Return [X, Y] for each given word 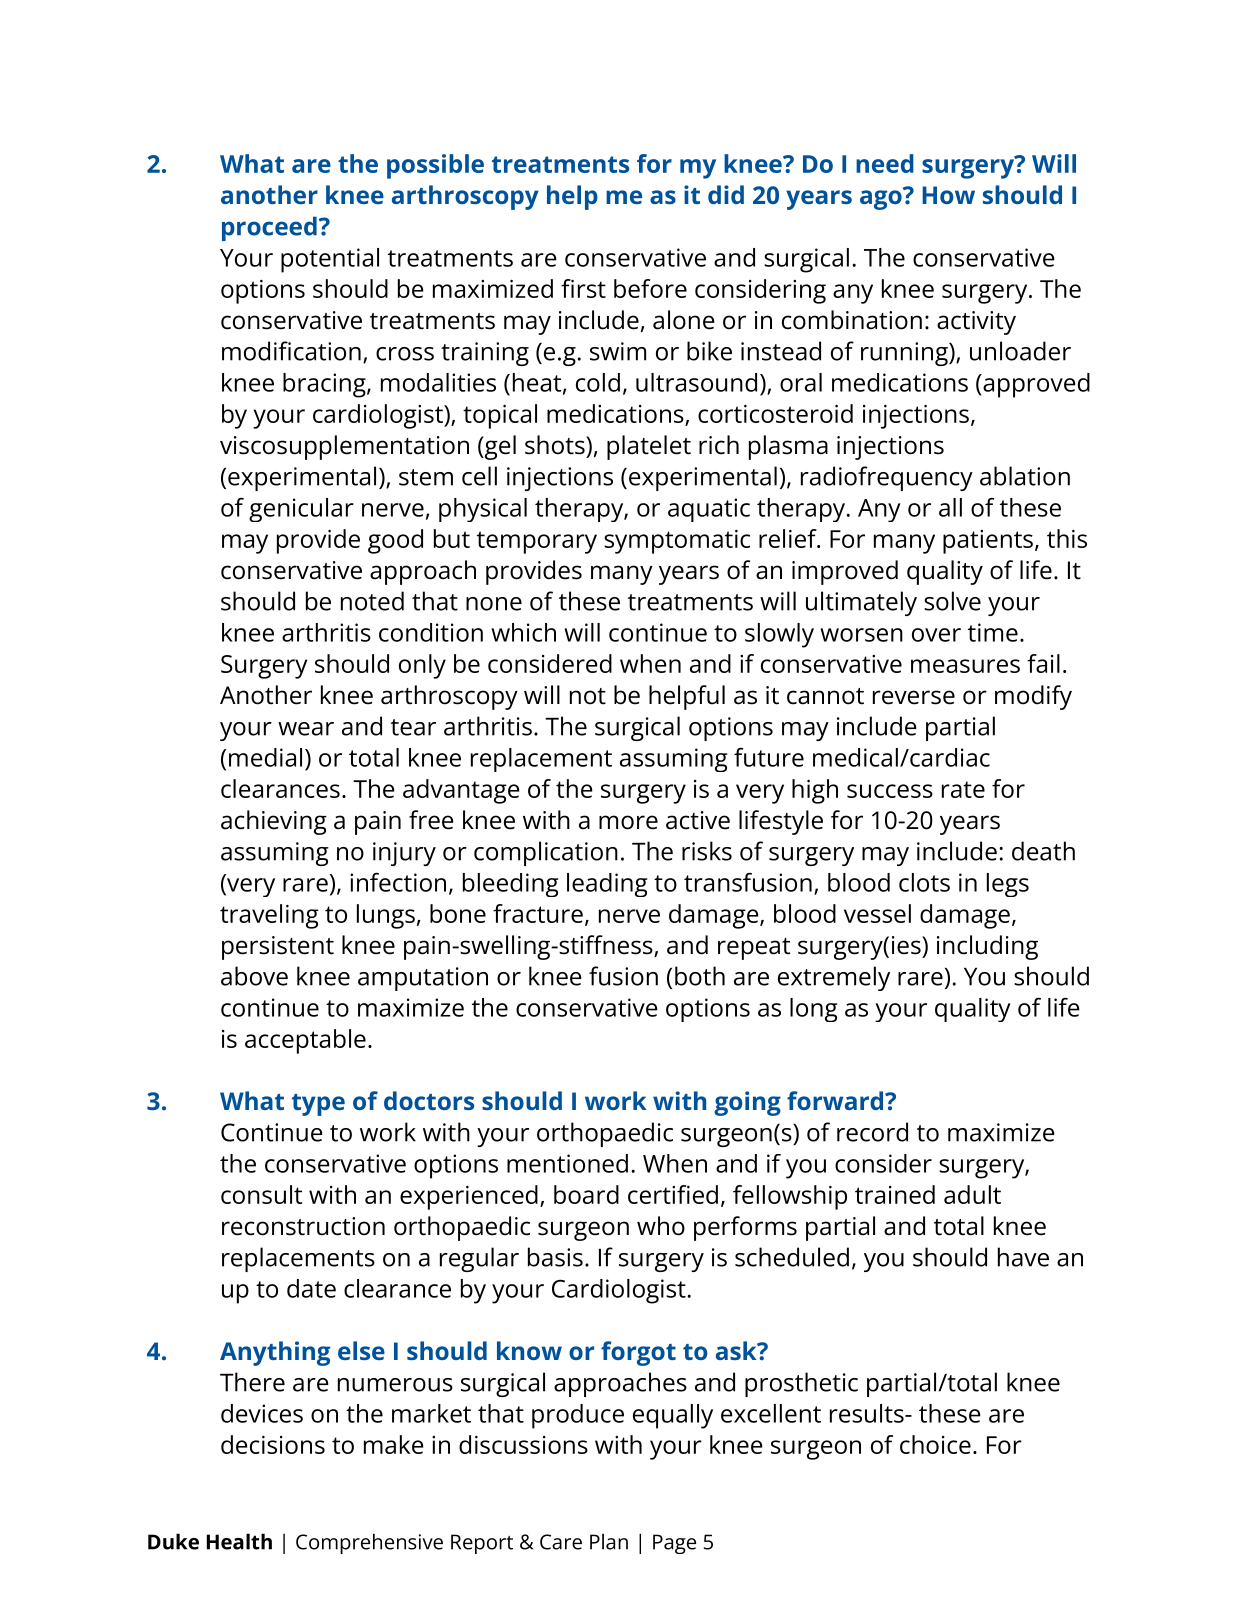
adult [972, 1194]
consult [261, 1194]
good [395, 541]
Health [239, 1541]
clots [924, 882]
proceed [269, 228]
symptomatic [677, 542]
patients [988, 542]
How [948, 195]
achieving [274, 822]
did [726, 194]
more [628, 822]
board [586, 1194]
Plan [609, 1541]
